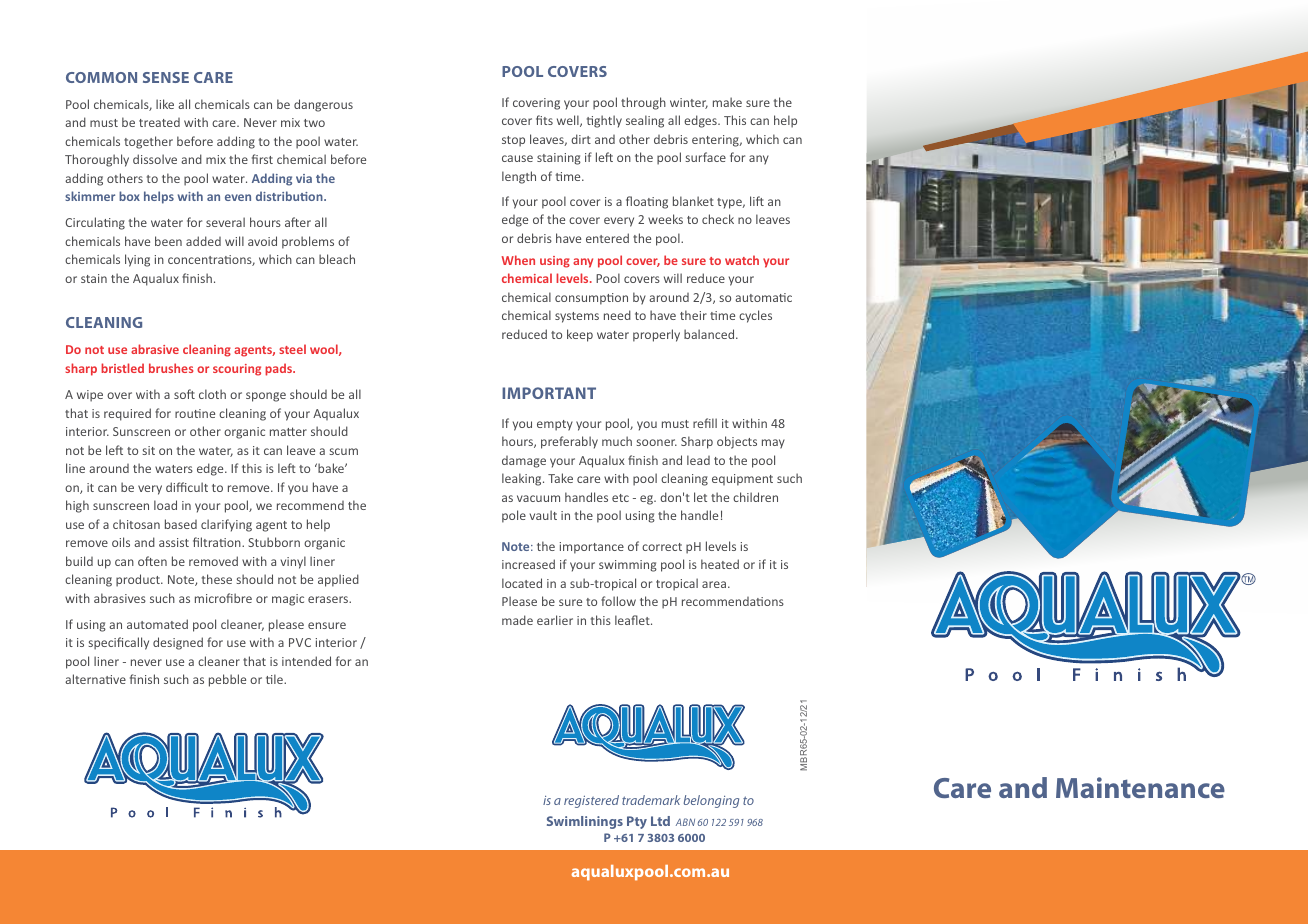  Describe the element at coordinates (555, 620) in the page. I see `earlier` at that location.
